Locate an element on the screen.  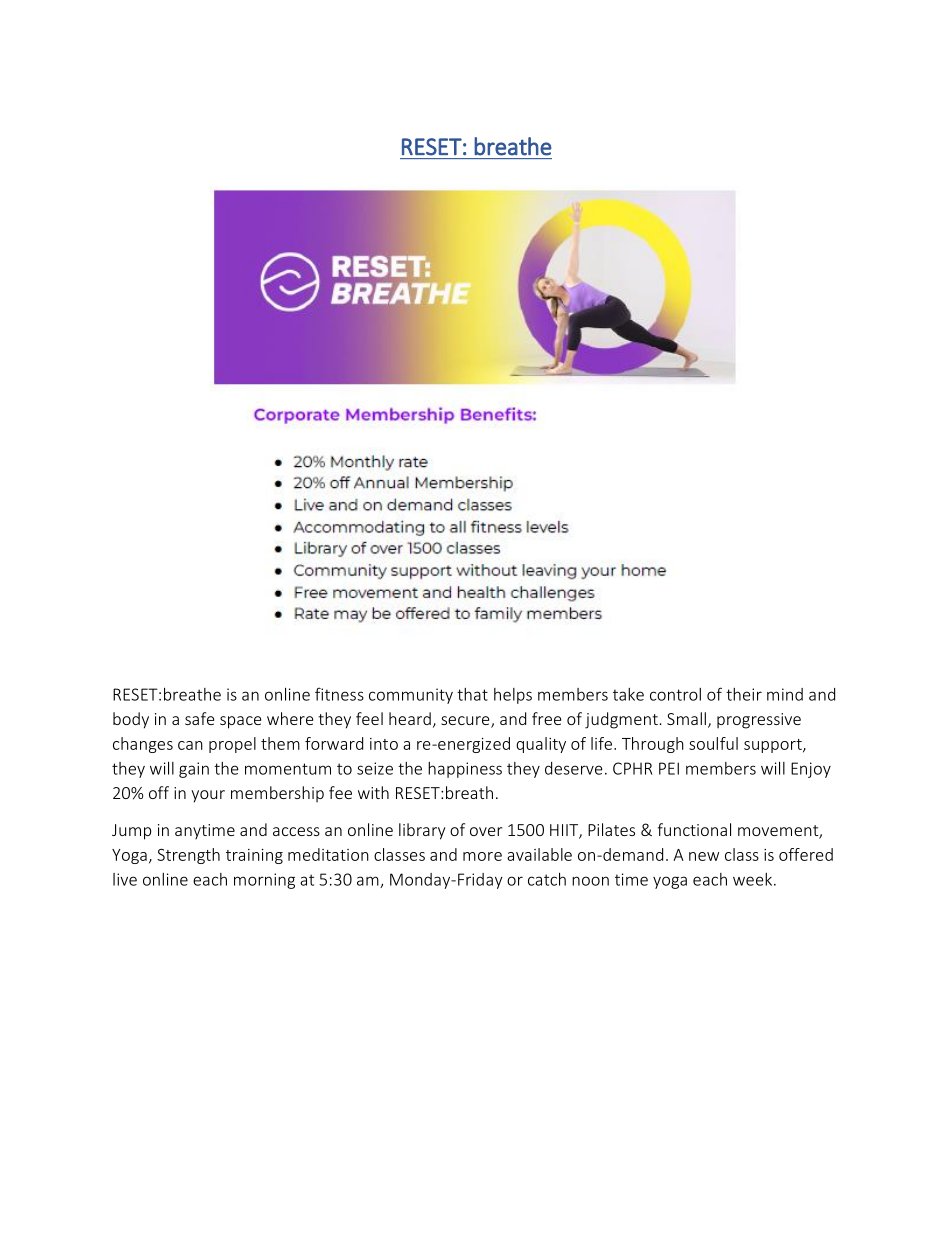
their is located at coordinates (744, 694).
